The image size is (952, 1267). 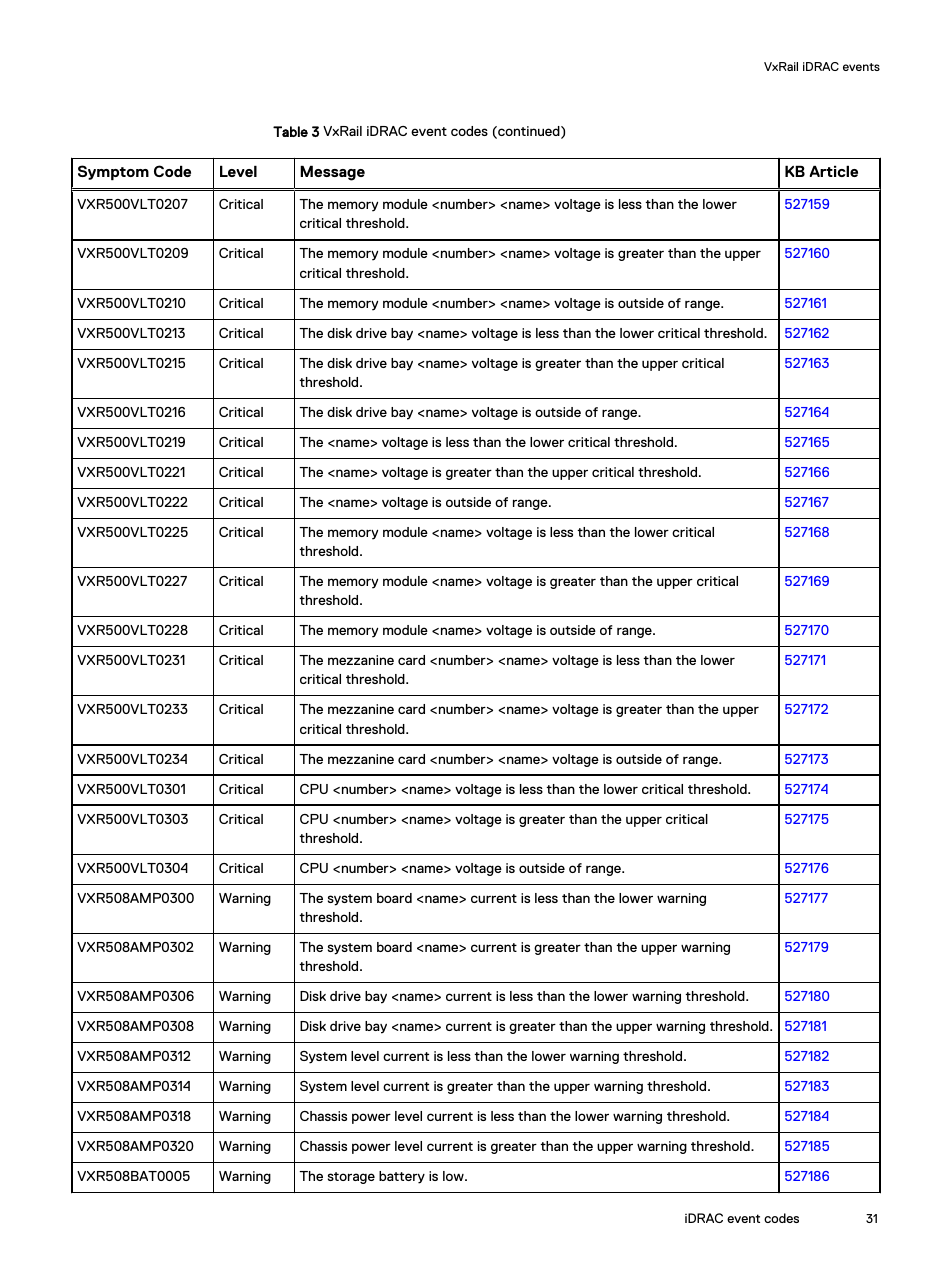 I want to click on Article, so click(x=834, y=171).
